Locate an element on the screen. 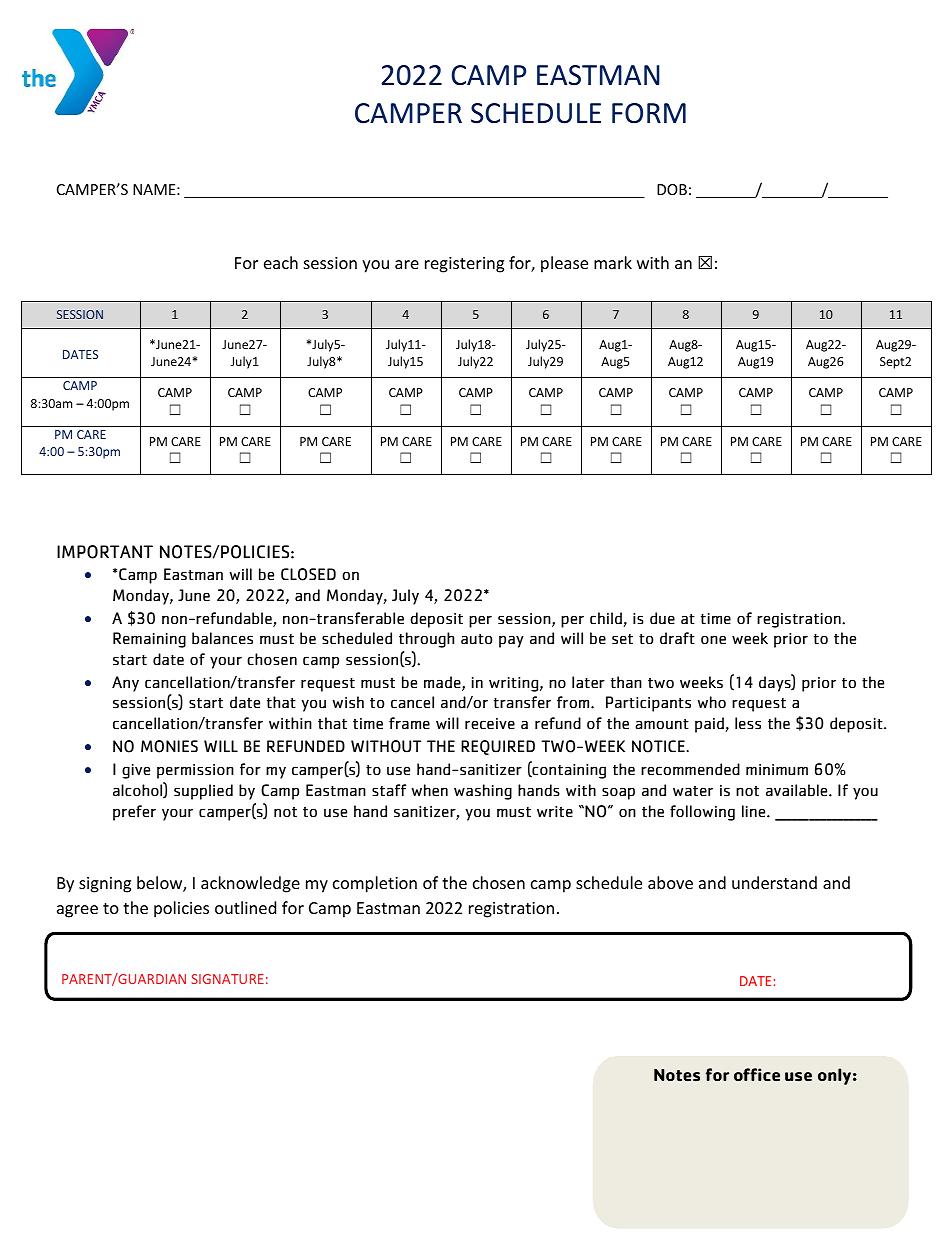 The height and width of the screenshot is (1233, 952). please is located at coordinates (564, 264).
